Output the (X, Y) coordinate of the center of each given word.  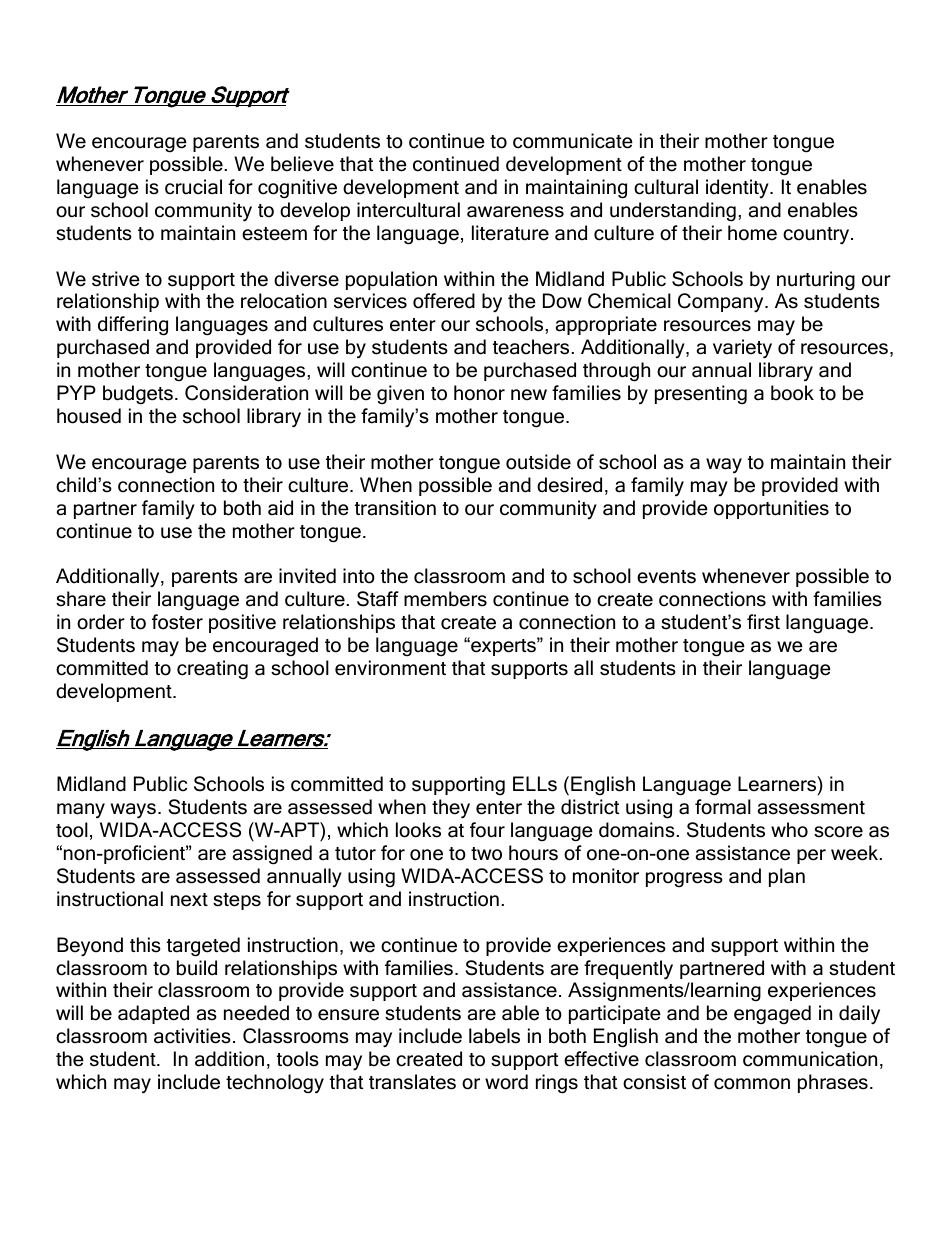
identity (738, 188)
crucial (193, 187)
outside (538, 462)
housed (89, 416)
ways (133, 811)
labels (494, 1036)
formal (723, 807)
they (451, 809)
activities (192, 1036)
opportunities (771, 509)
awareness (515, 212)
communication (810, 1059)
